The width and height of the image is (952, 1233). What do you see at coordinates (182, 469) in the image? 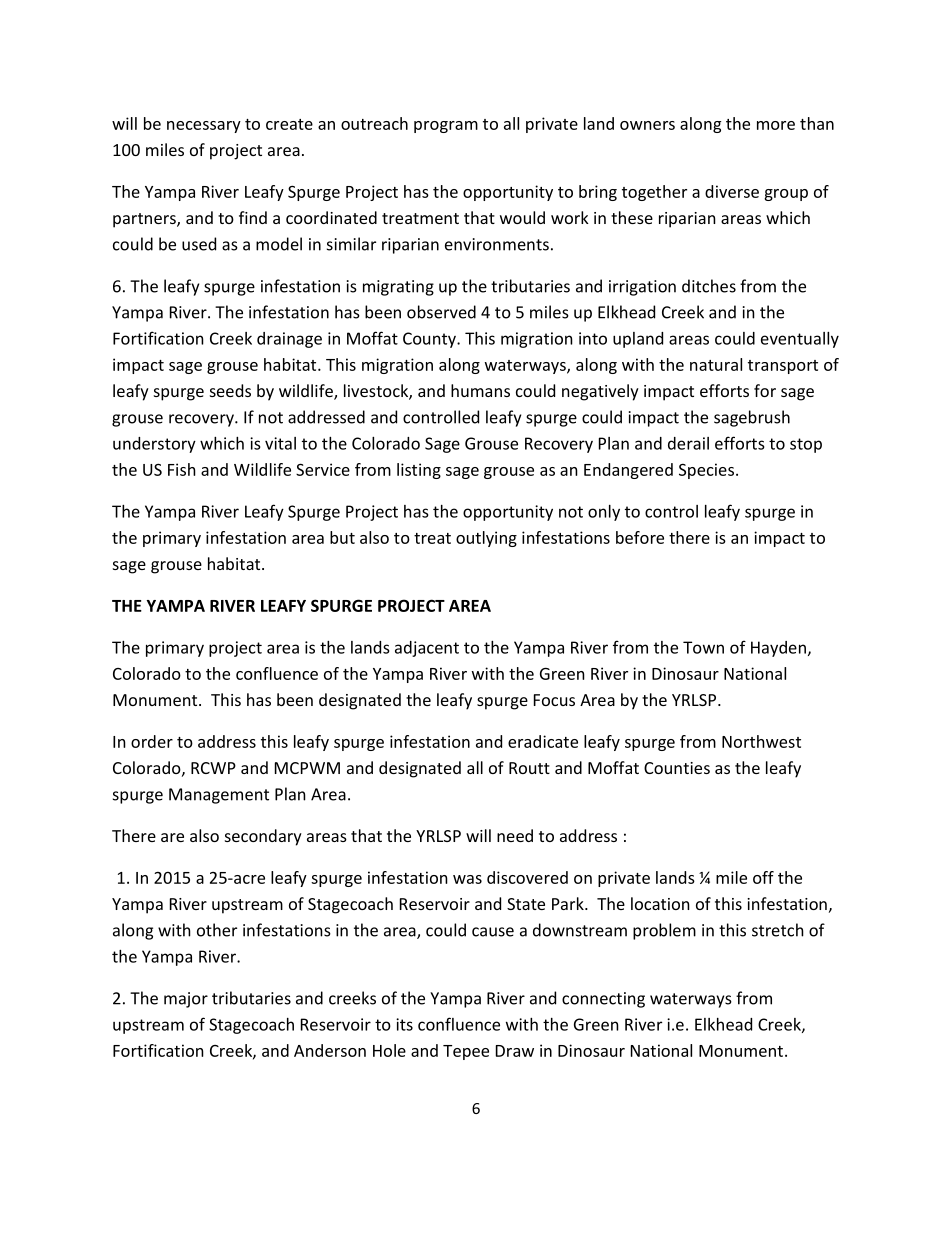
I see `Fish` at bounding box center [182, 469].
